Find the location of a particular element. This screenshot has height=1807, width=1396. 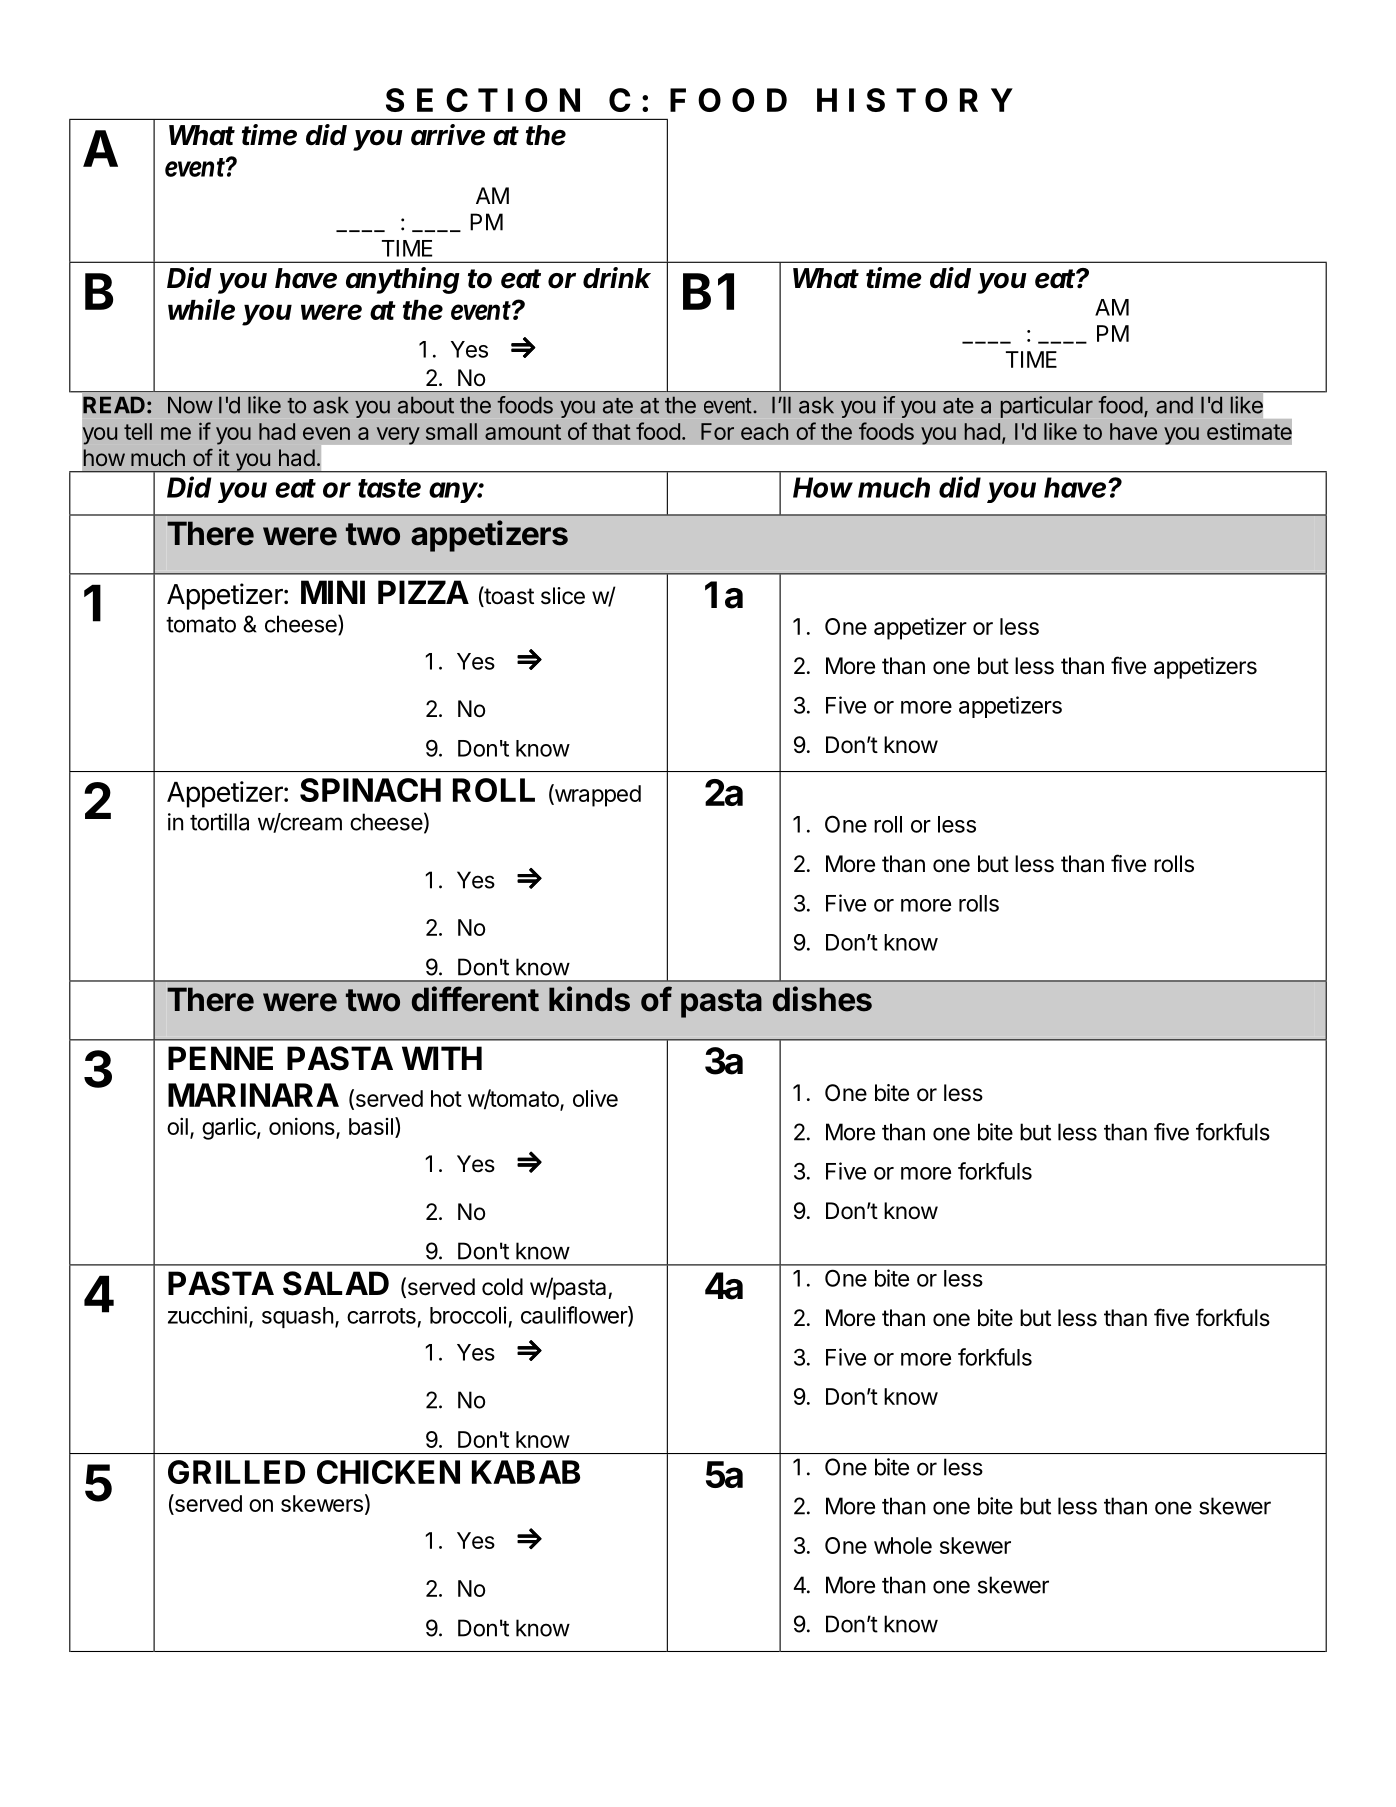

anything is located at coordinates (403, 280).
